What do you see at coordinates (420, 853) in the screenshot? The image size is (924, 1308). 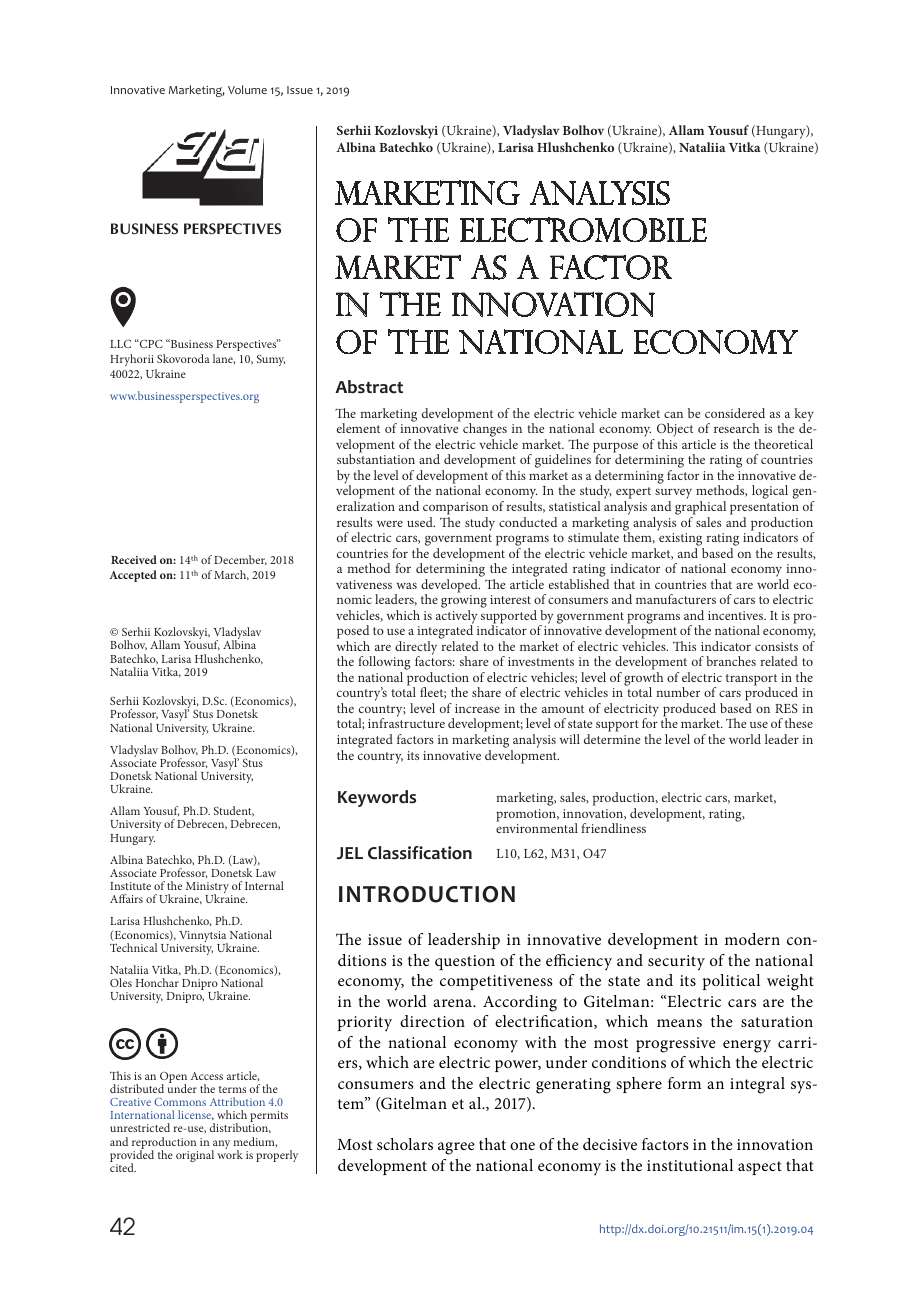 I see `Classification` at bounding box center [420, 853].
